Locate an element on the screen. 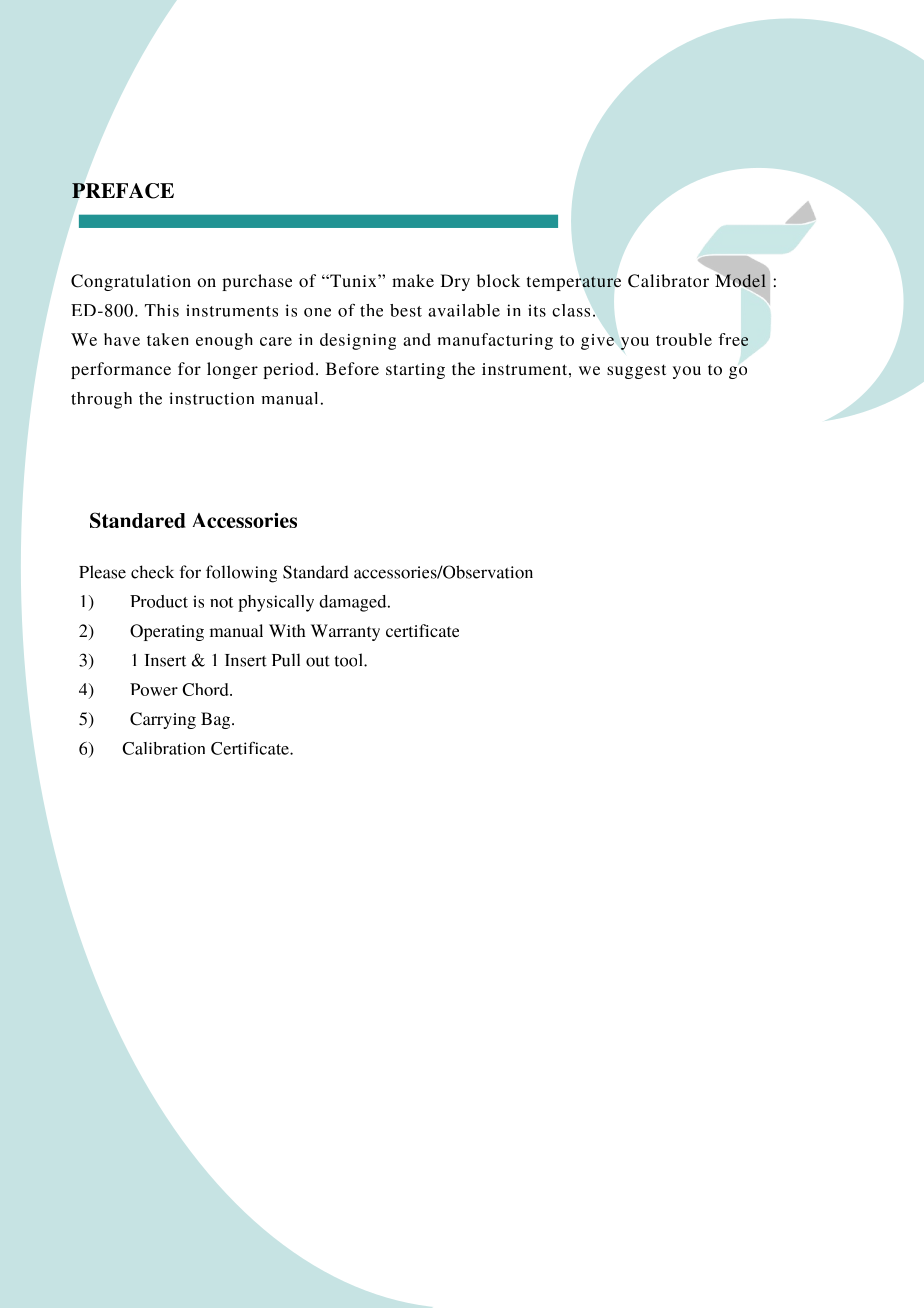 Image resolution: width=924 pixels, height=1308 pixels. tool is located at coordinates (350, 660).
